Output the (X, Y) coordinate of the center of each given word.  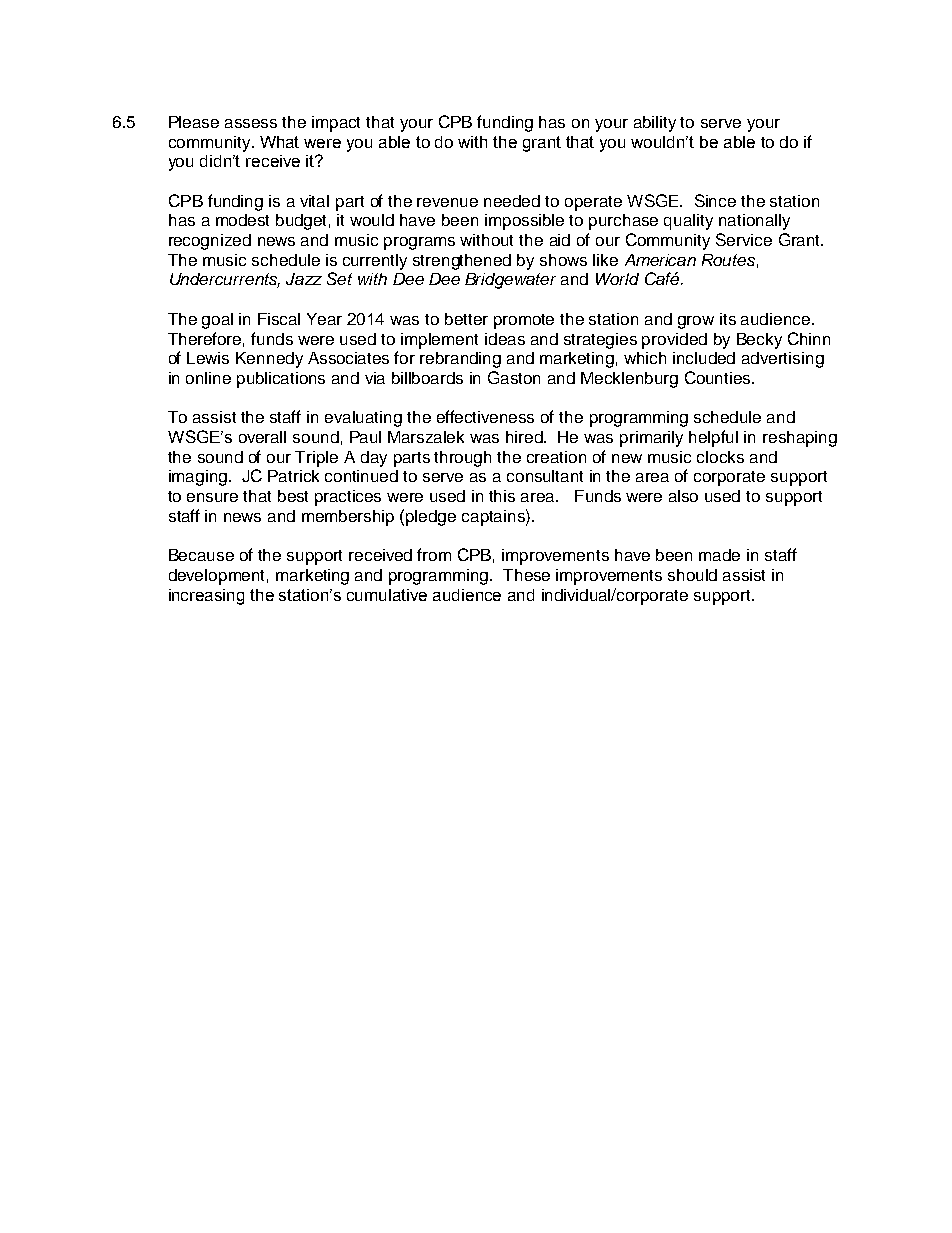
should (692, 575)
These (526, 575)
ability (655, 124)
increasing (206, 597)
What (279, 142)
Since (715, 200)
